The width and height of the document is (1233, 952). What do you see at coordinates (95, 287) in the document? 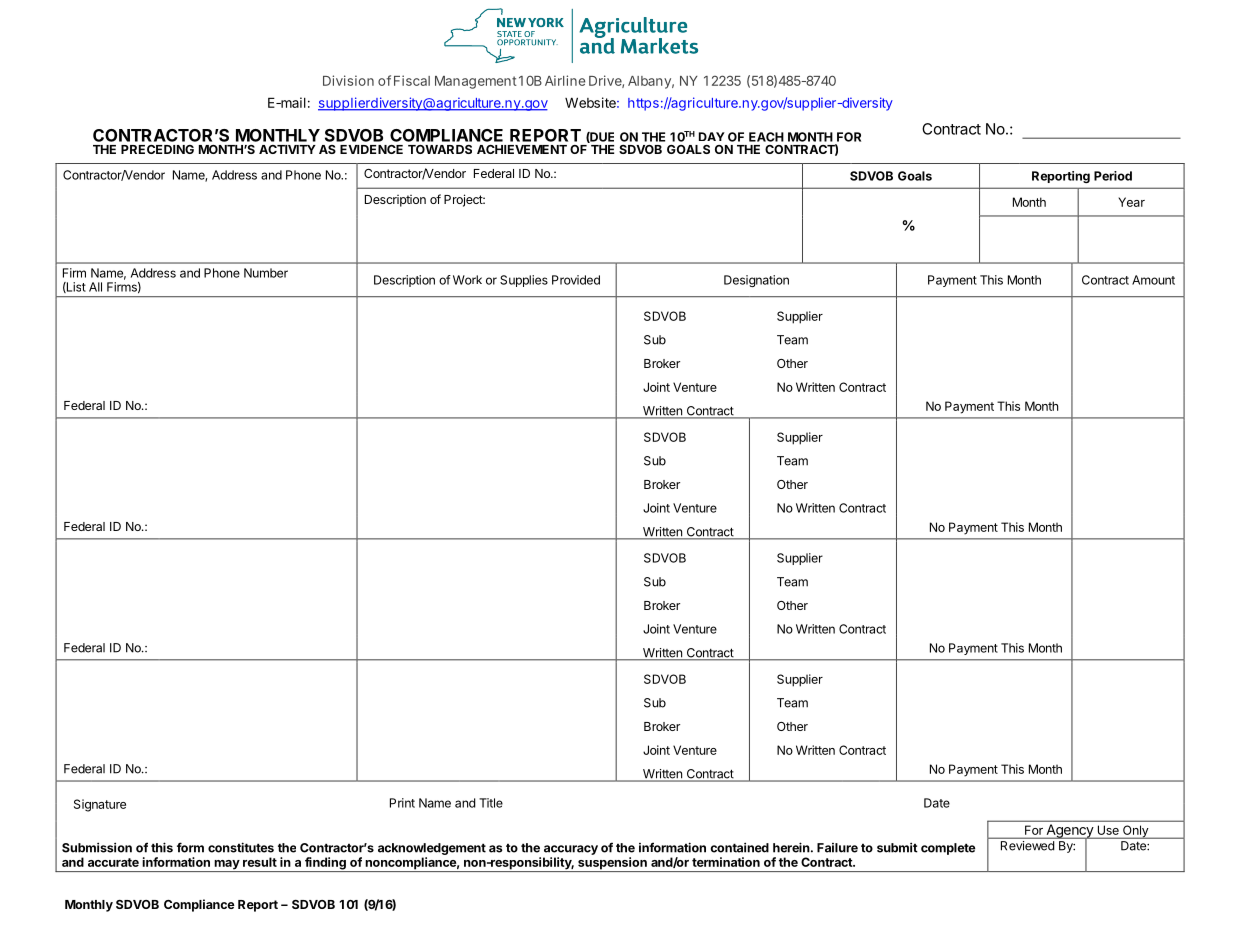
I see `All` at bounding box center [95, 287].
